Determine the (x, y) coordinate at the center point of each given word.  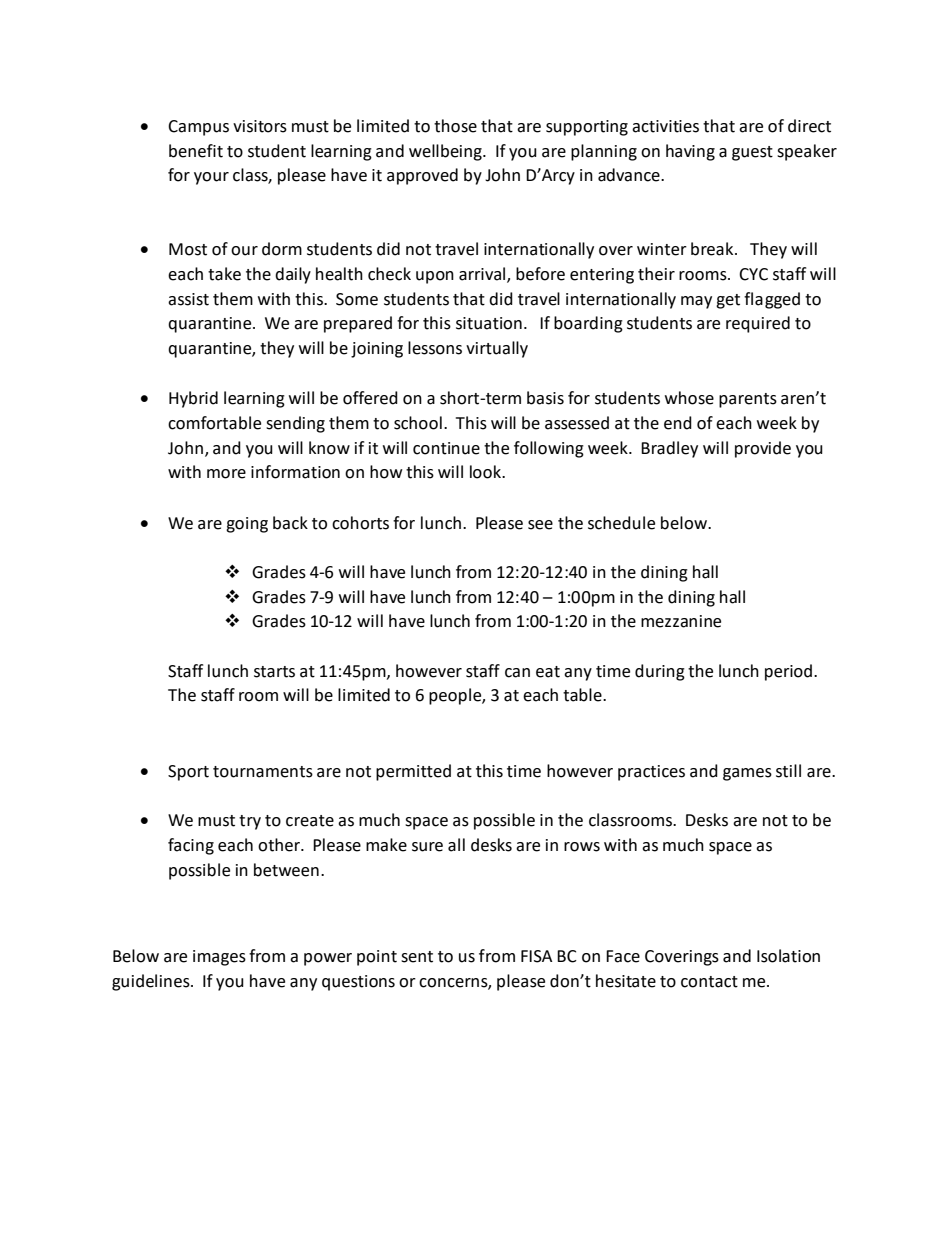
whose (689, 398)
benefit (196, 151)
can (517, 673)
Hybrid (193, 399)
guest (752, 153)
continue (446, 448)
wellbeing (446, 152)
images (219, 958)
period (788, 672)
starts (274, 672)
